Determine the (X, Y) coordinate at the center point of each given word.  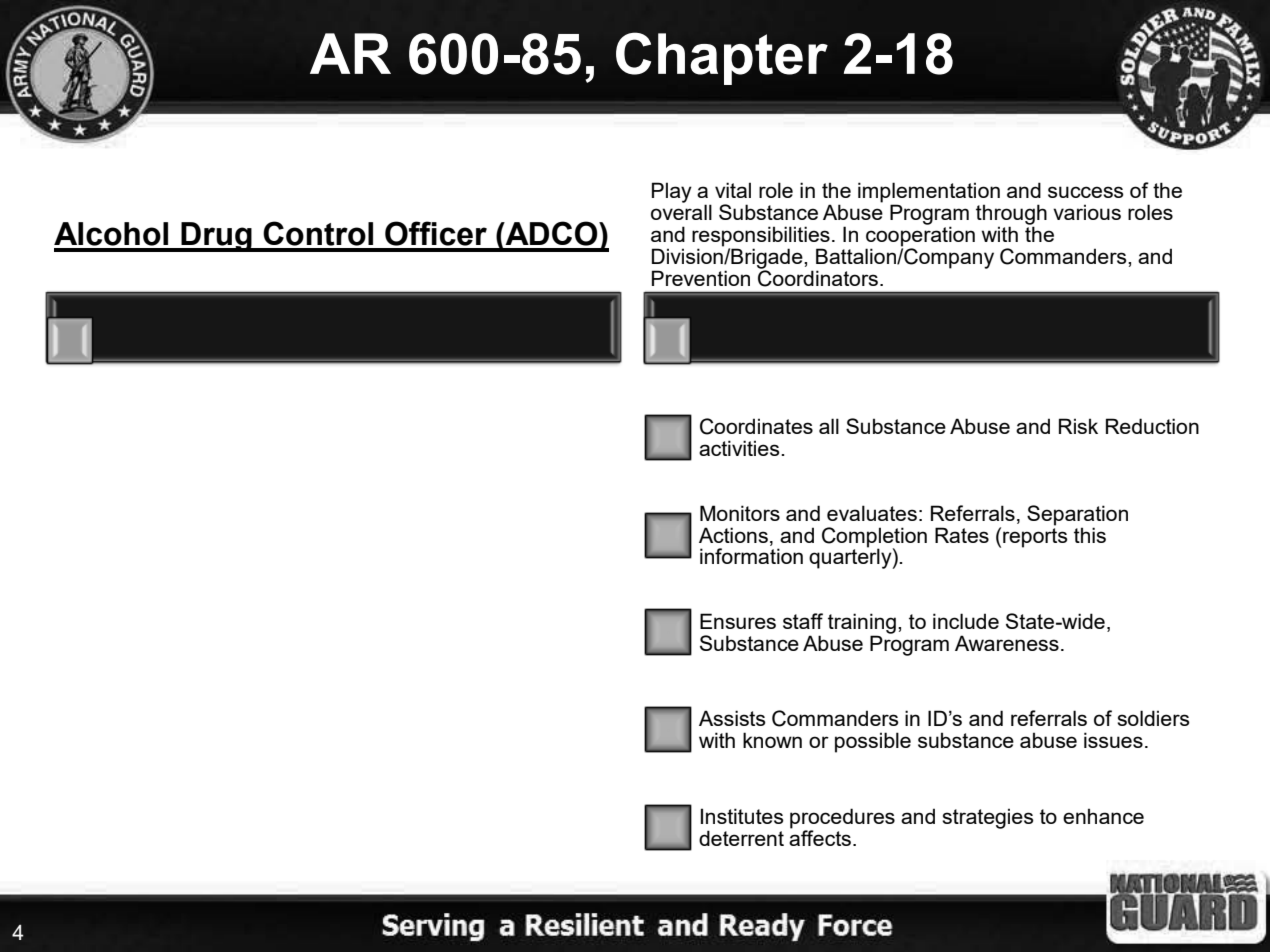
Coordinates (756, 426)
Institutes (742, 816)
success (1086, 192)
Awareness (1007, 643)
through (1011, 215)
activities (740, 448)
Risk (1078, 426)
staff (803, 621)
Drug (216, 237)
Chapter (722, 58)
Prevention (701, 278)
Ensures (738, 621)
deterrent (741, 838)
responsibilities (761, 236)
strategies (988, 818)
